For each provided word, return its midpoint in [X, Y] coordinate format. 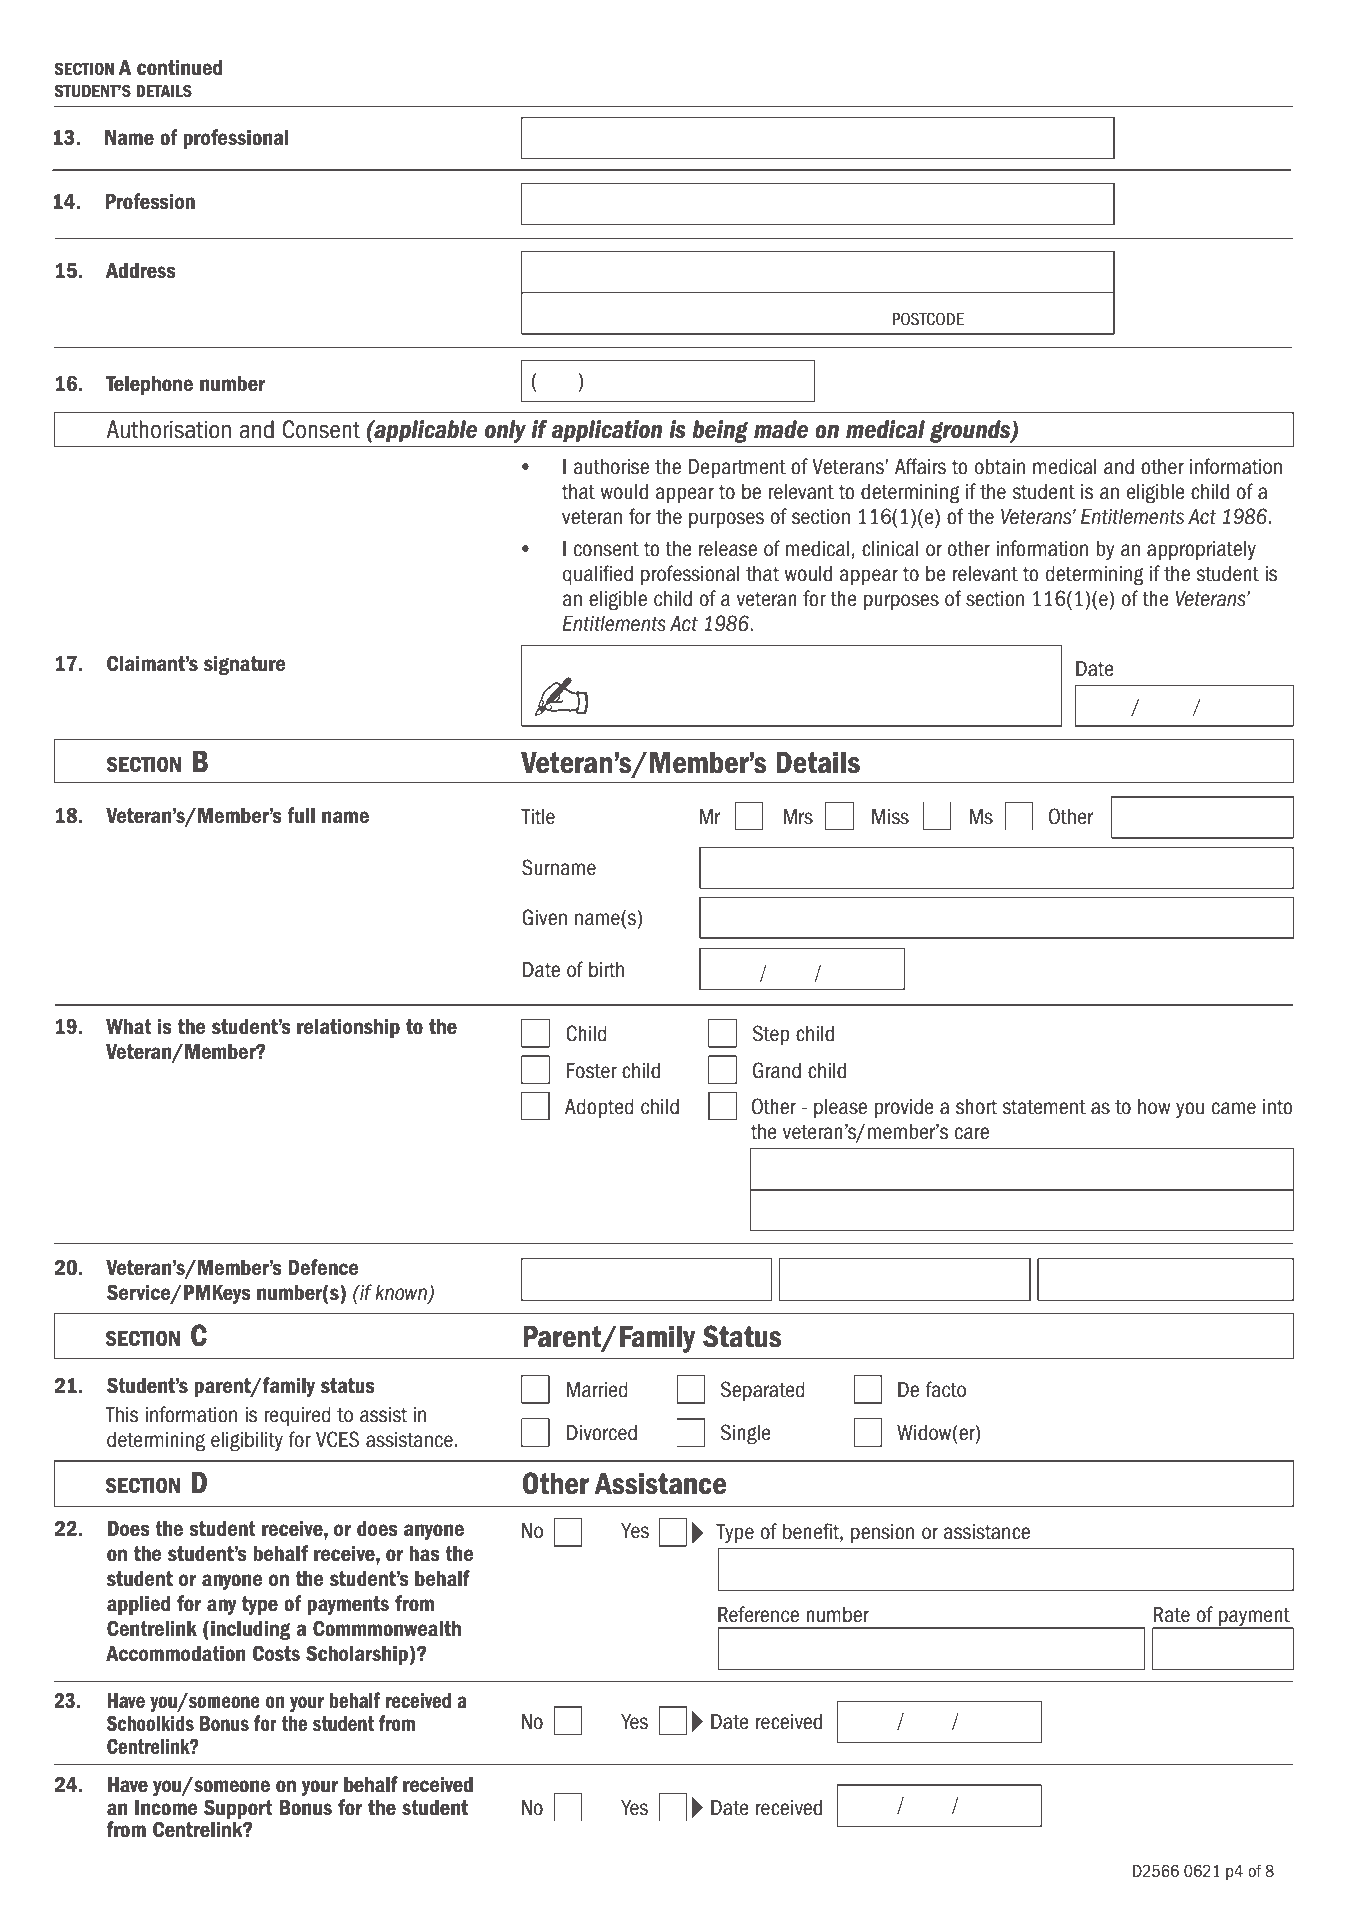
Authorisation [168, 429]
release [728, 549]
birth [606, 970]
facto [945, 1389]
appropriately [1201, 550]
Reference [758, 1614]
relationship [348, 1028]
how [1154, 1107]
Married [597, 1390]
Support [238, 1809]
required [297, 1416]
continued [179, 67]
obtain [1000, 467]
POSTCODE [928, 319]
